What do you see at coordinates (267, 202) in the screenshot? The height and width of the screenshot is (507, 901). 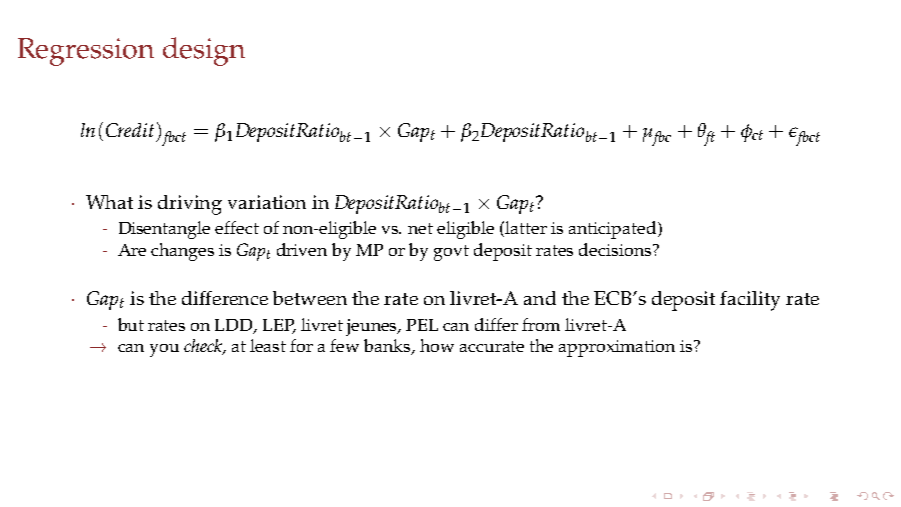 I see `variation` at bounding box center [267, 202].
